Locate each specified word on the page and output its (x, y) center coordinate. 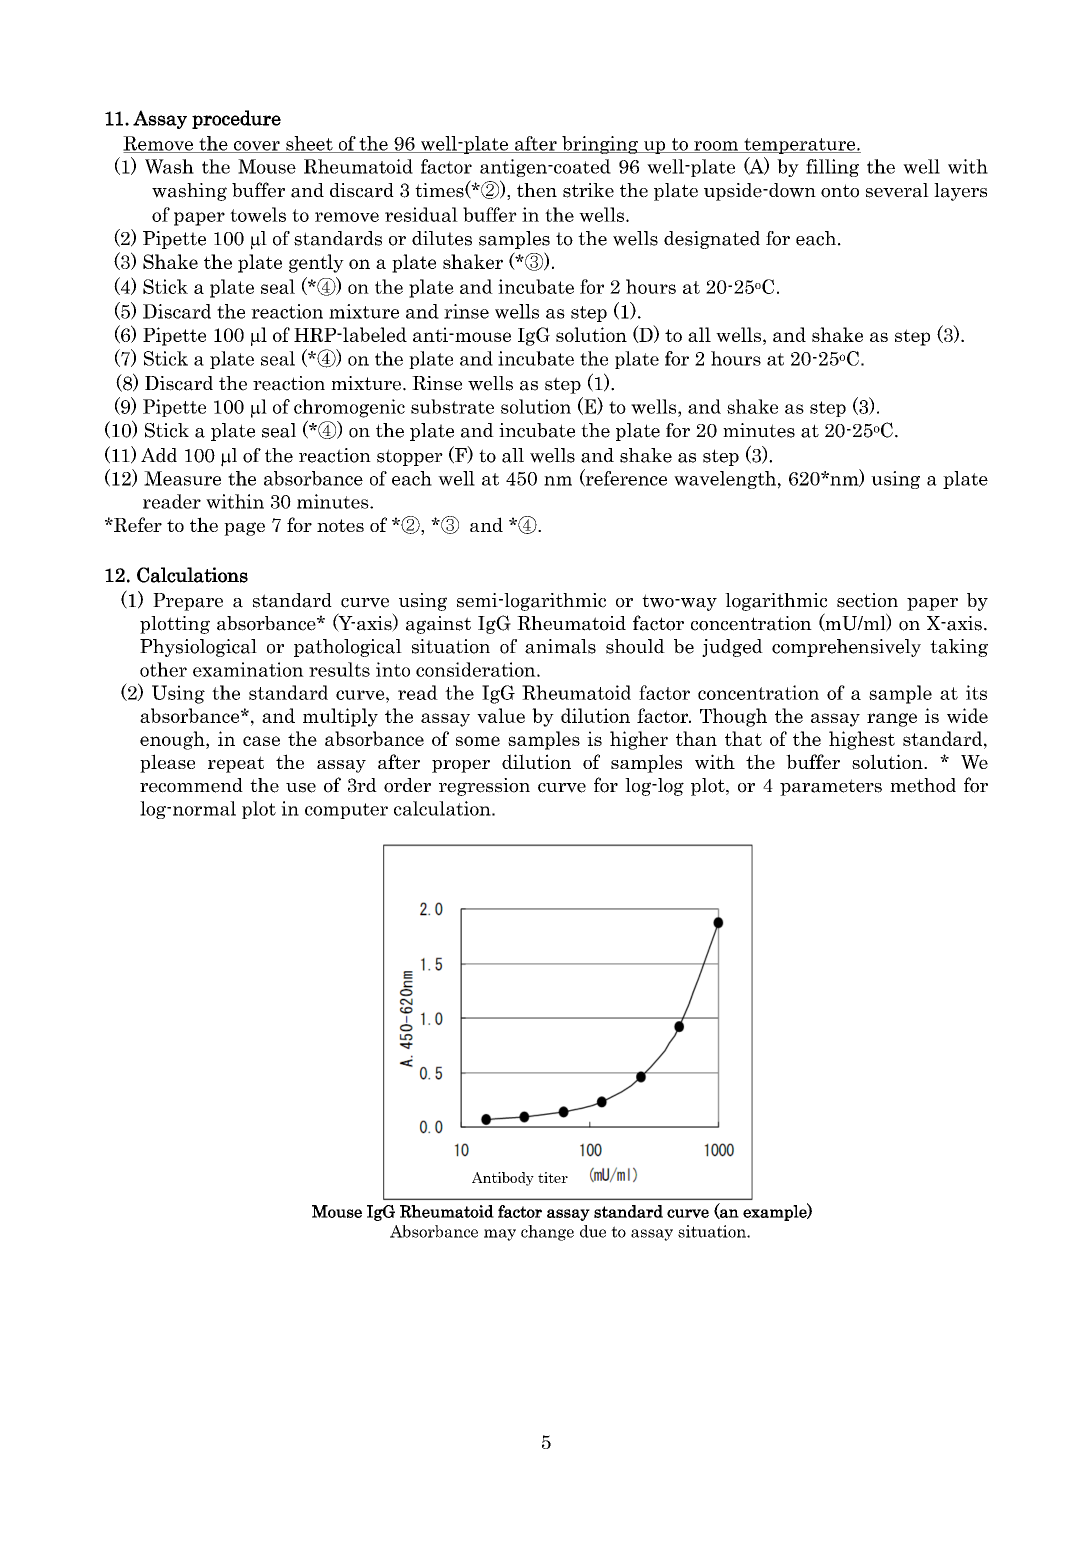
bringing (600, 145)
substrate (452, 406)
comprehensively (846, 648)
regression (484, 787)
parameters (831, 787)
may (500, 1235)
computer (346, 811)
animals (560, 646)
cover (256, 147)
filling (832, 168)
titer (553, 1177)
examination (248, 669)
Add (159, 455)
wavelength (725, 480)
